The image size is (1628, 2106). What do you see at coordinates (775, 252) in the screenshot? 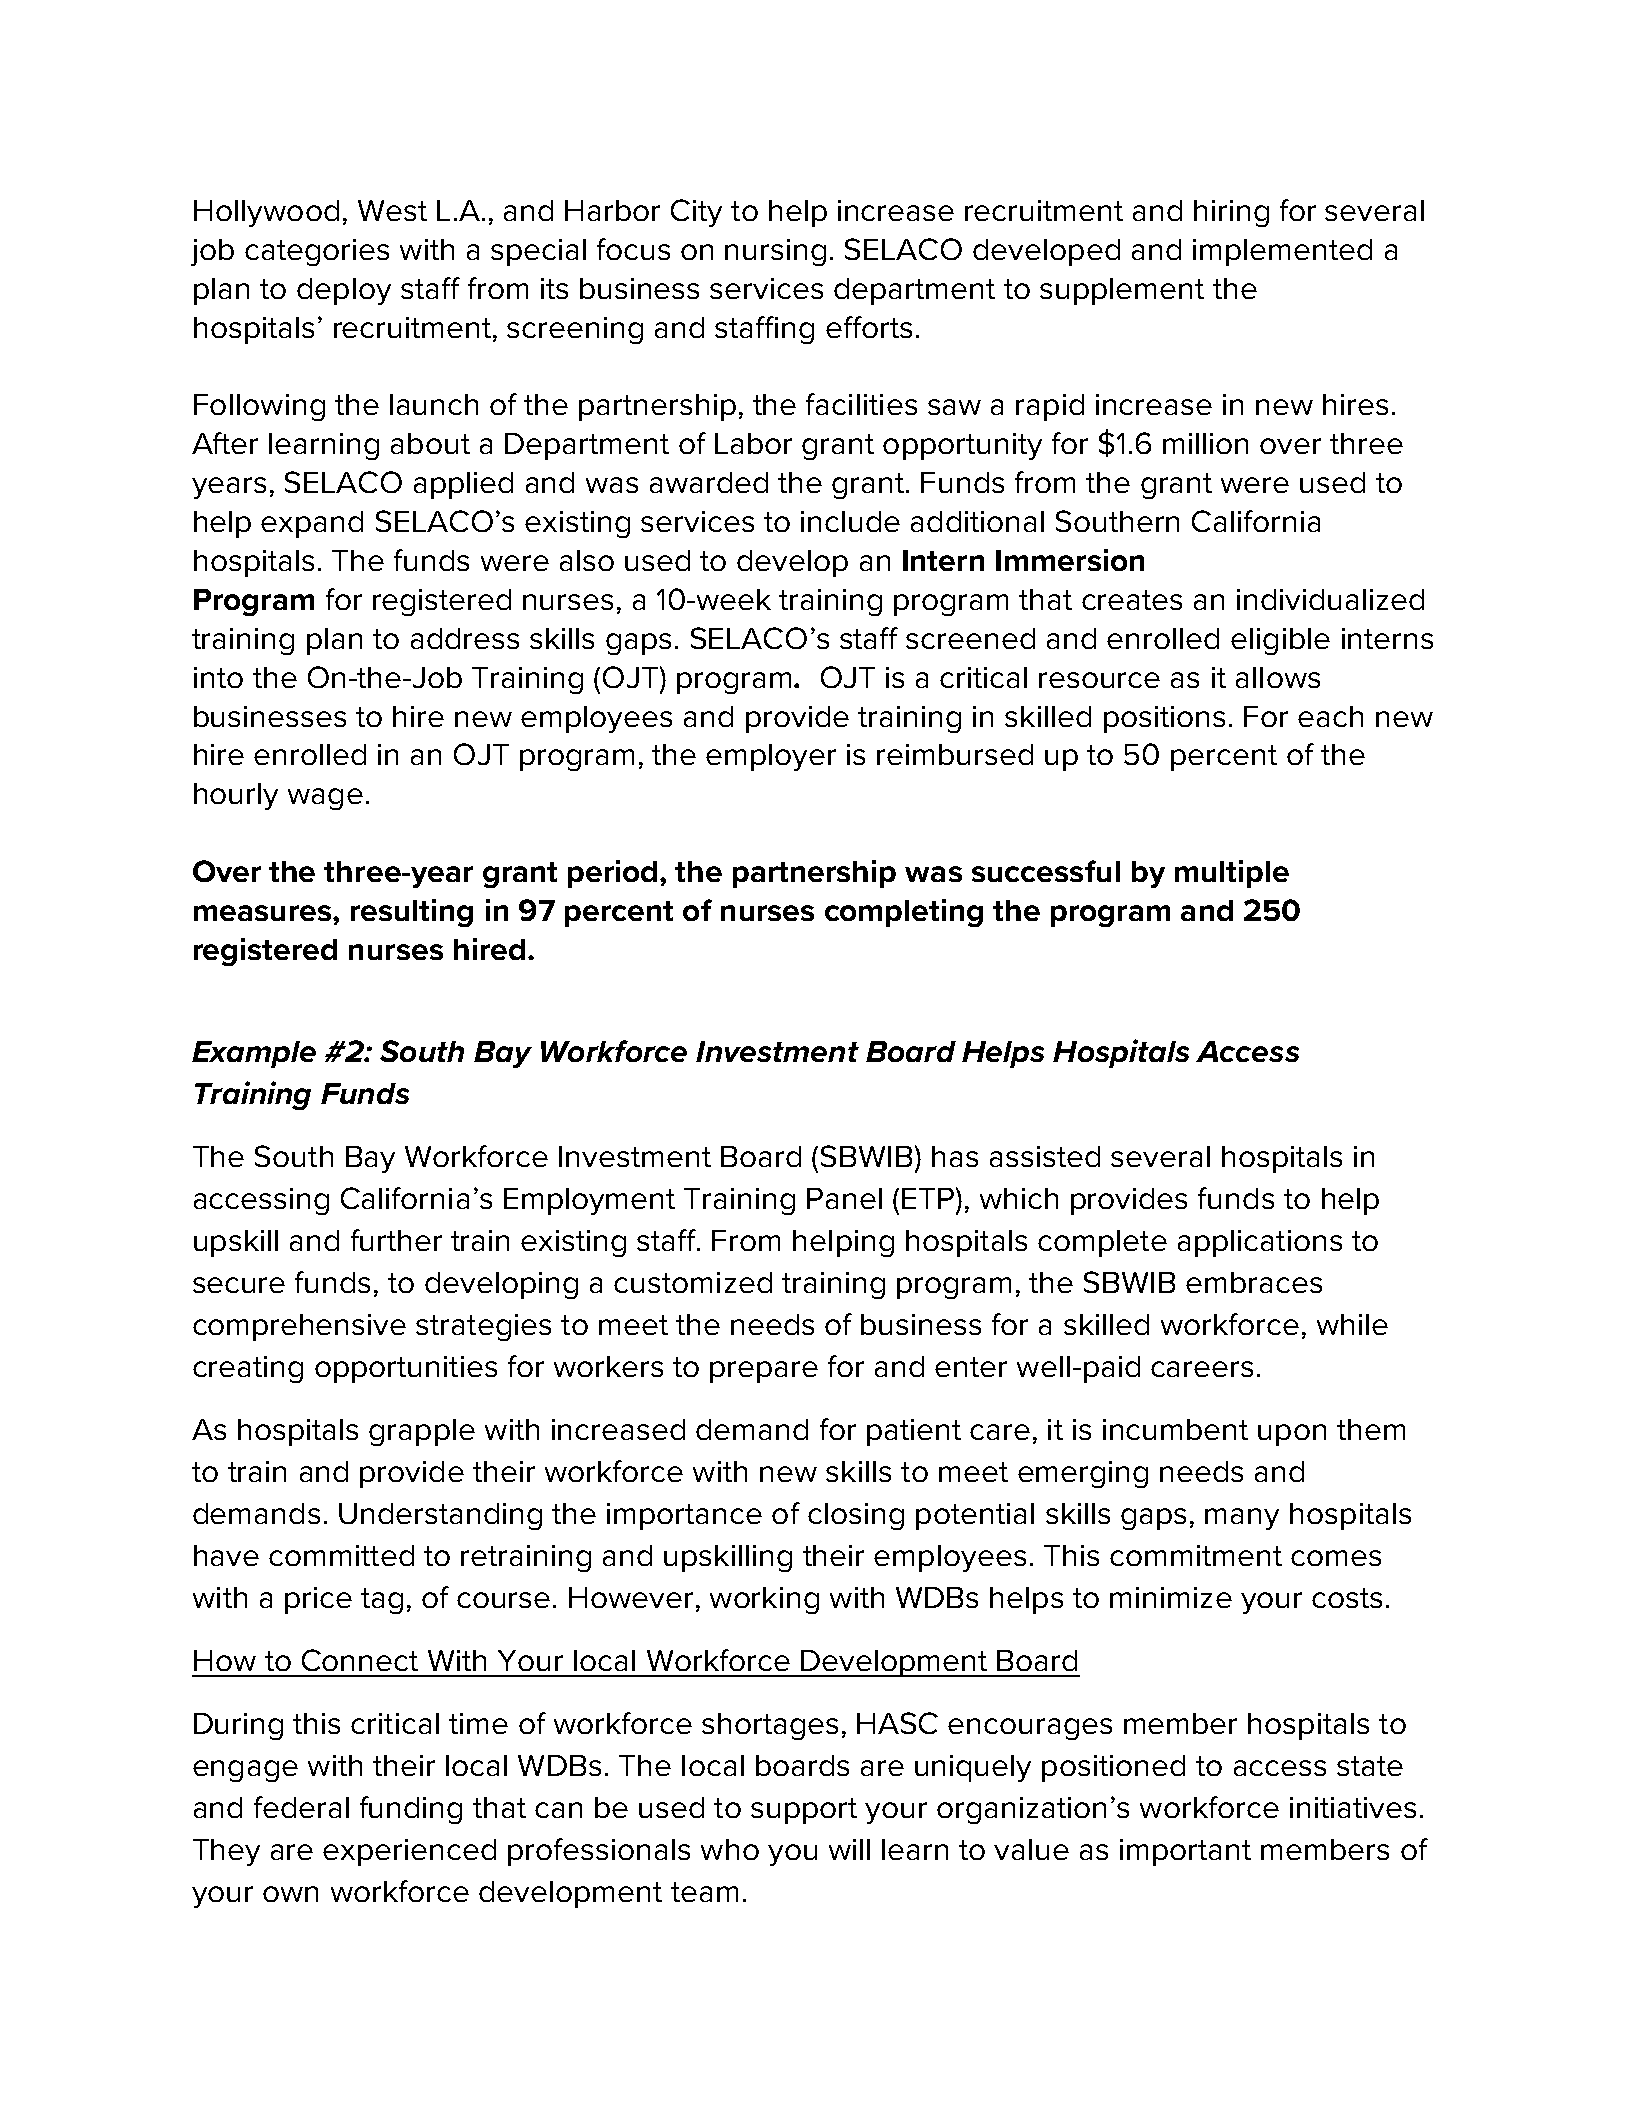
I see `nursing` at bounding box center [775, 252].
